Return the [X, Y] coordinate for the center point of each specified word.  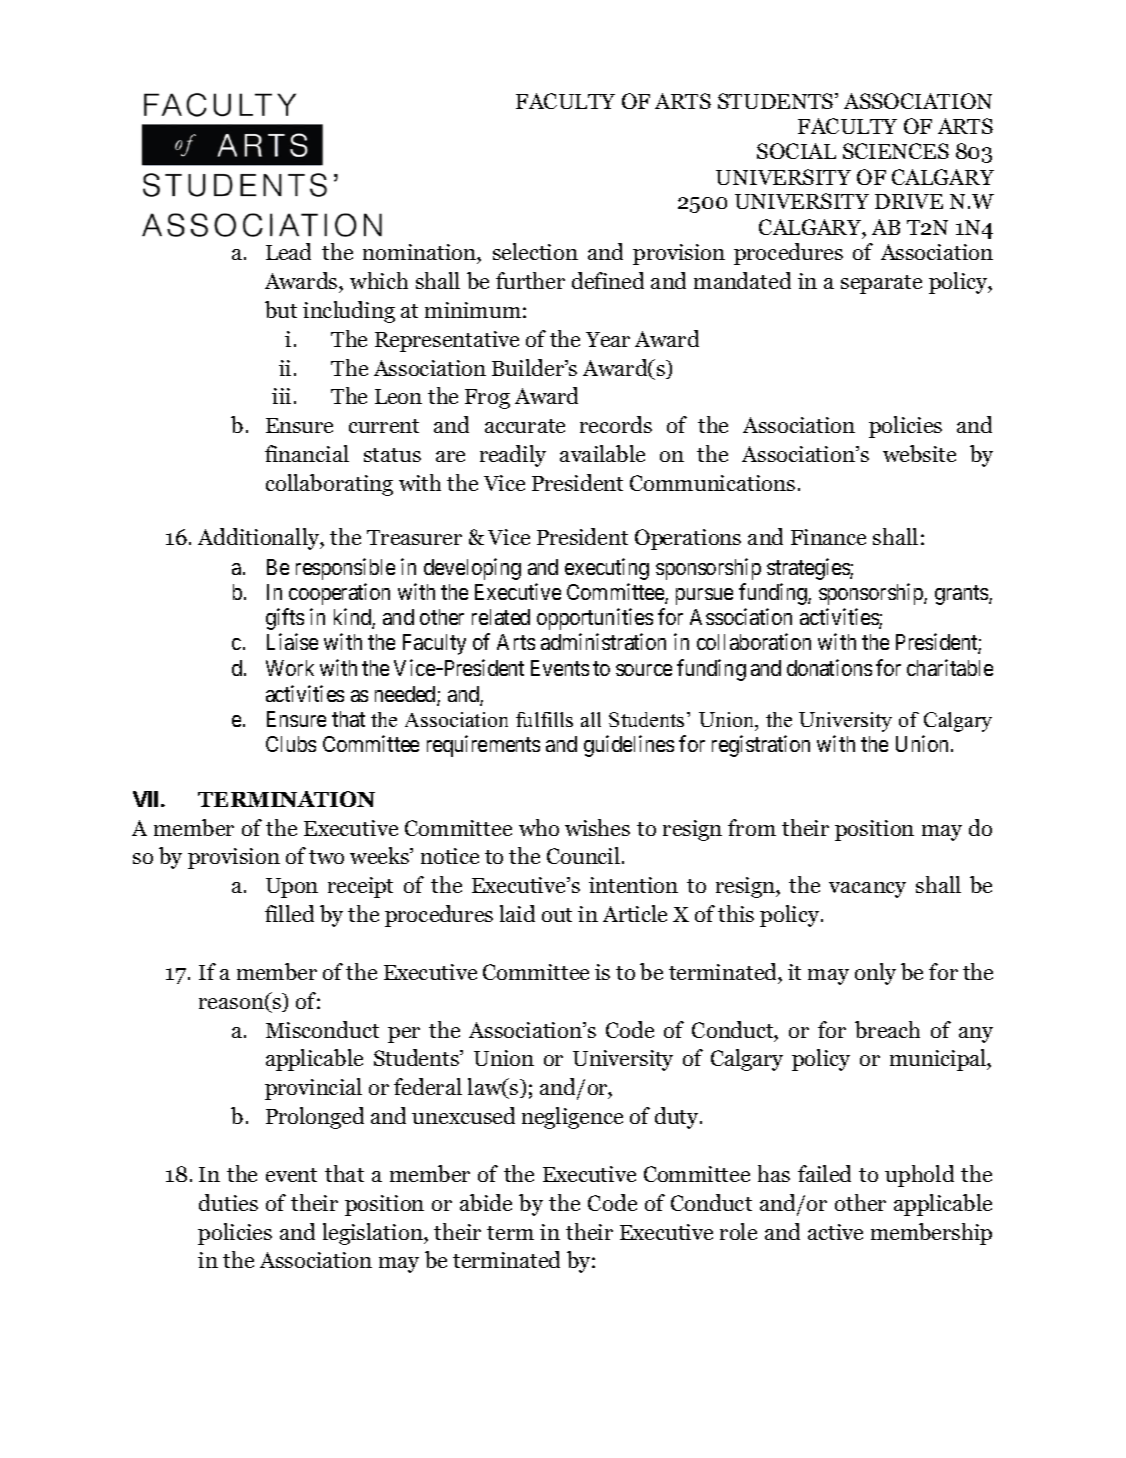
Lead [288, 251]
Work [290, 668]
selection [535, 251]
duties [228, 1202]
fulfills [544, 719]
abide [486, 1202]
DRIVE [909, 201]
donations [829, 667]
